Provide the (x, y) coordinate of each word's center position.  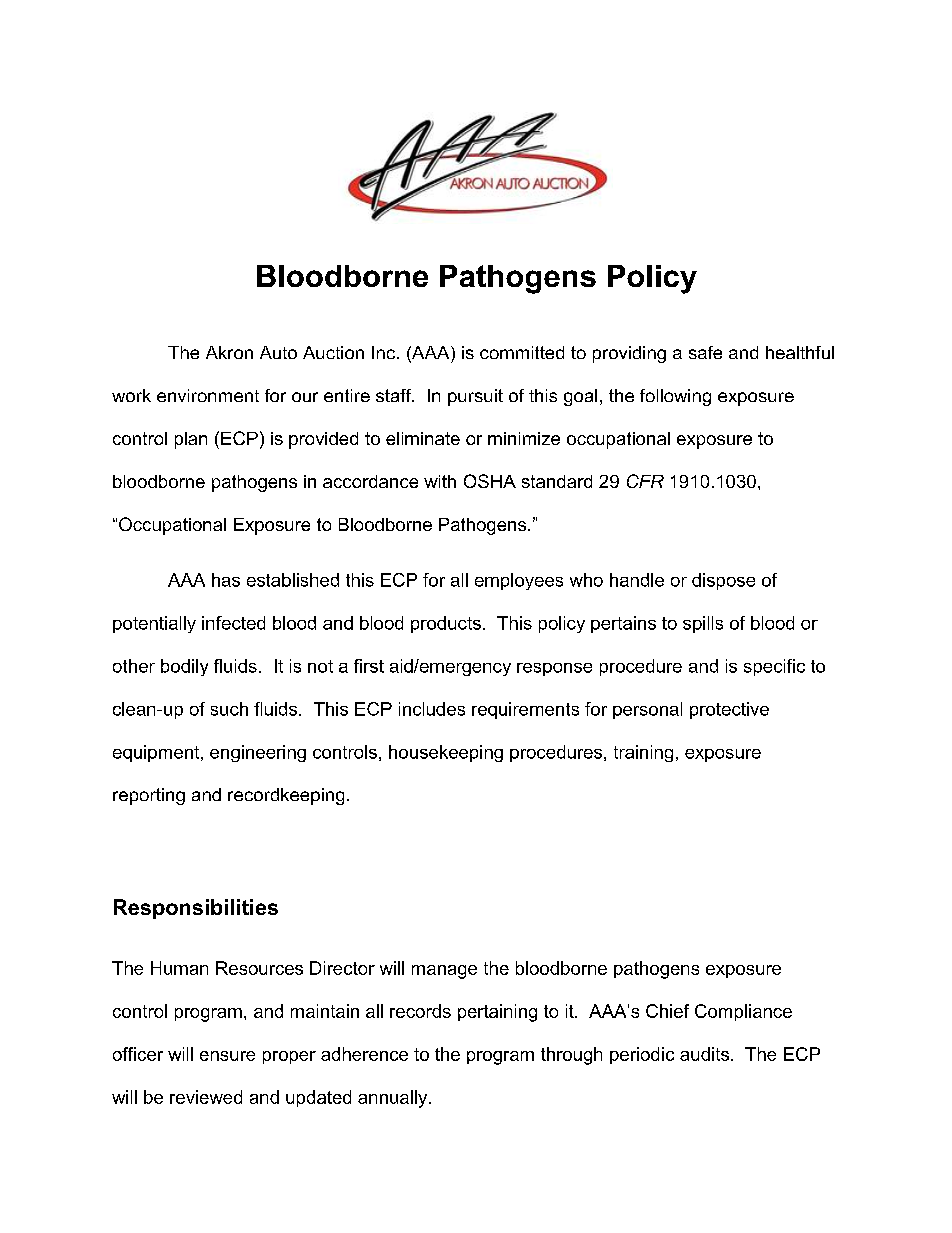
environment (208, 395)
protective (729, 710)
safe (705, 352)
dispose (723, 581)
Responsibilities (196, 909)
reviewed (206, 1097)
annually (394, 1099)
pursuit (475, 397)
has (226, 580)
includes (432, 709)
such (229, 709)
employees (519, 581)
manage (444, 972)
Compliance (743, 1012)
